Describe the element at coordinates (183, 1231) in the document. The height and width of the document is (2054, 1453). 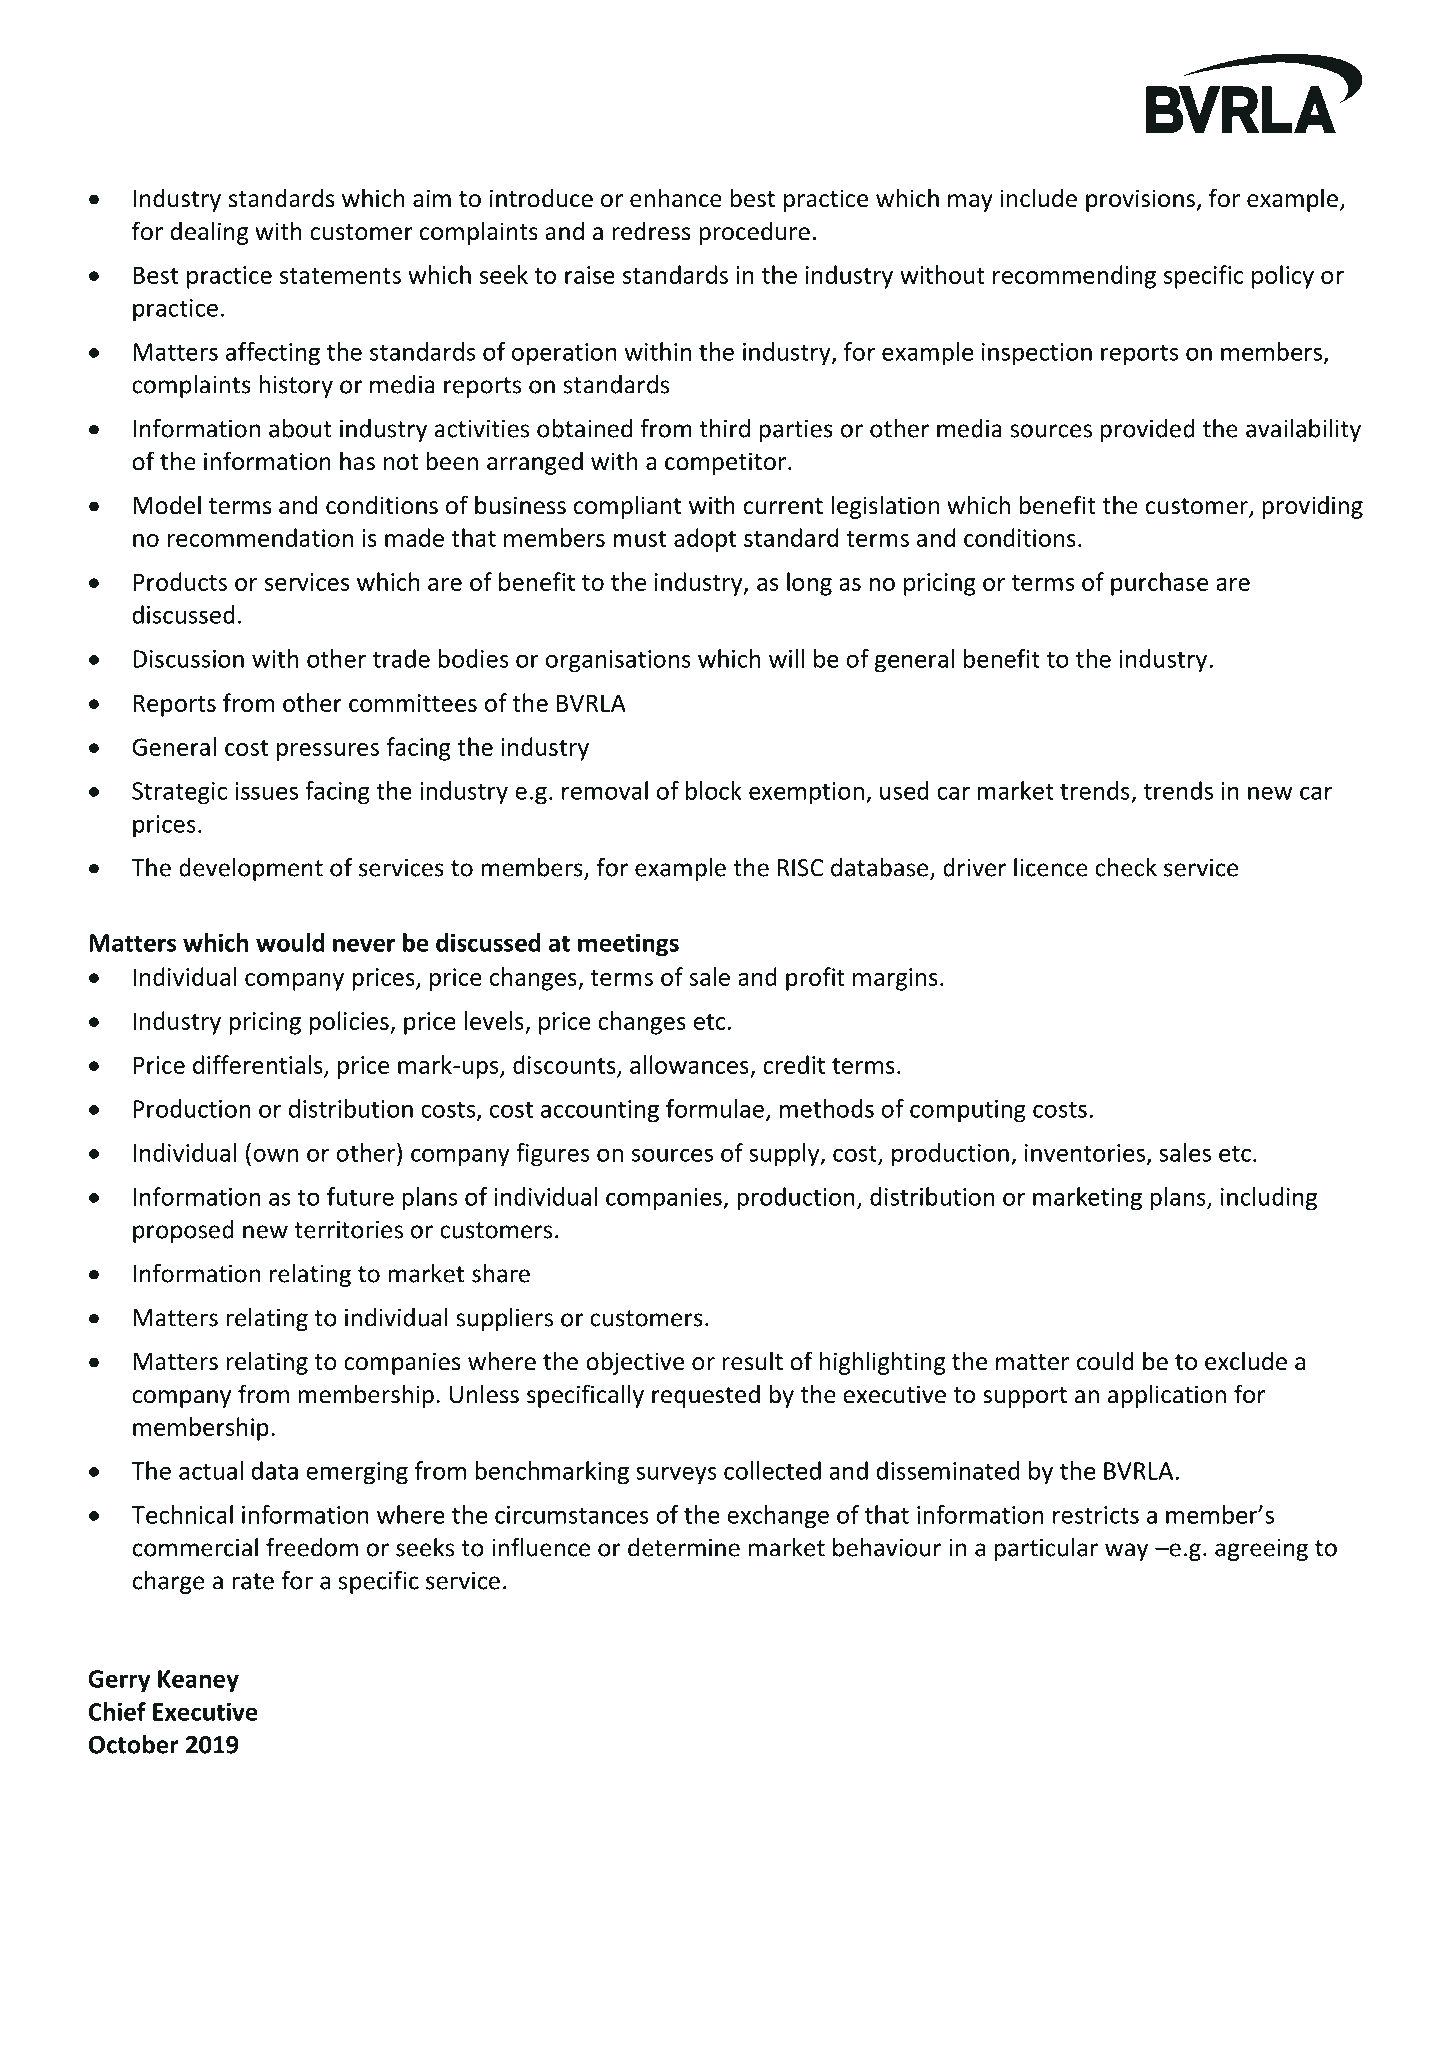
I see `proposed` at that location.
